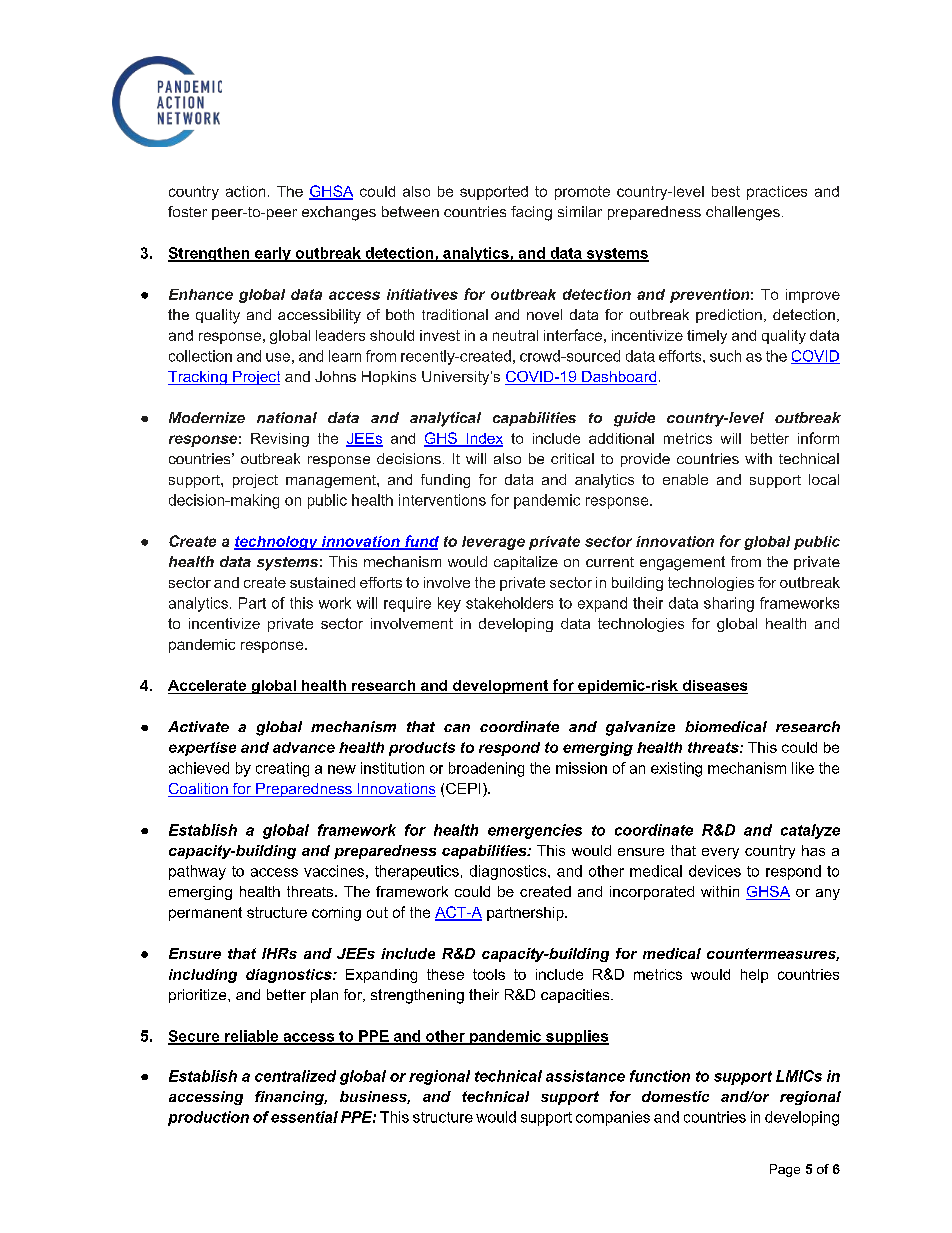 The image size is (952, 1233). What do you see at coordinates (207, 685) in the page?
I see `Accelerate` at bounding box center [207, 685].
